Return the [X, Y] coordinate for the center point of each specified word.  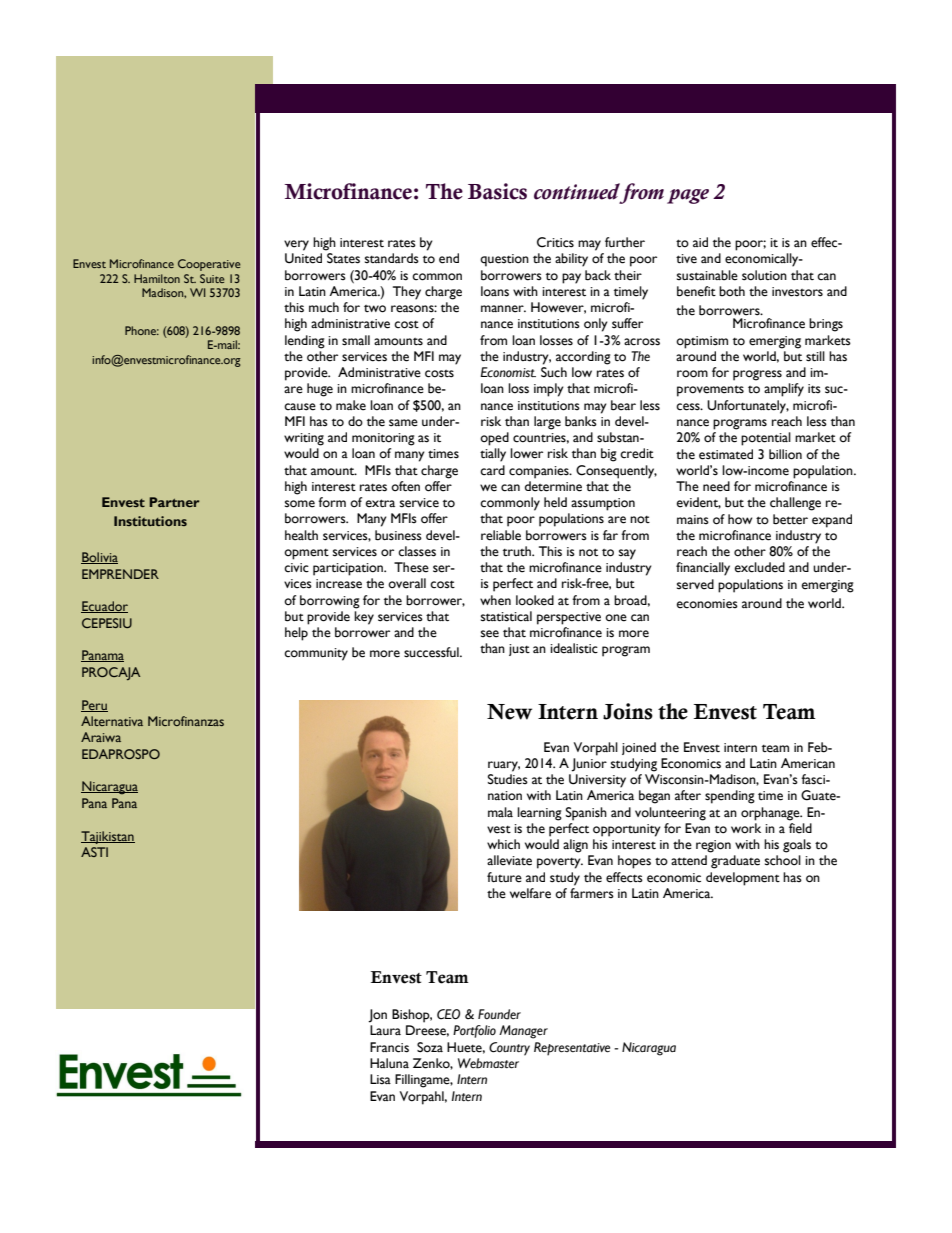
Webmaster [488, 1063]
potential [766, 439]
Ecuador [104, 607]
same [403, 423]
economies [707, 604]
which [503, 844]
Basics [497, 191]
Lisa [380, 1079]
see [490, 634]
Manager [523, 1032]
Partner [174, 502]
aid [700, 242]
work [746, 828]
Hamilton [157, 278]
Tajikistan [108, 837]
